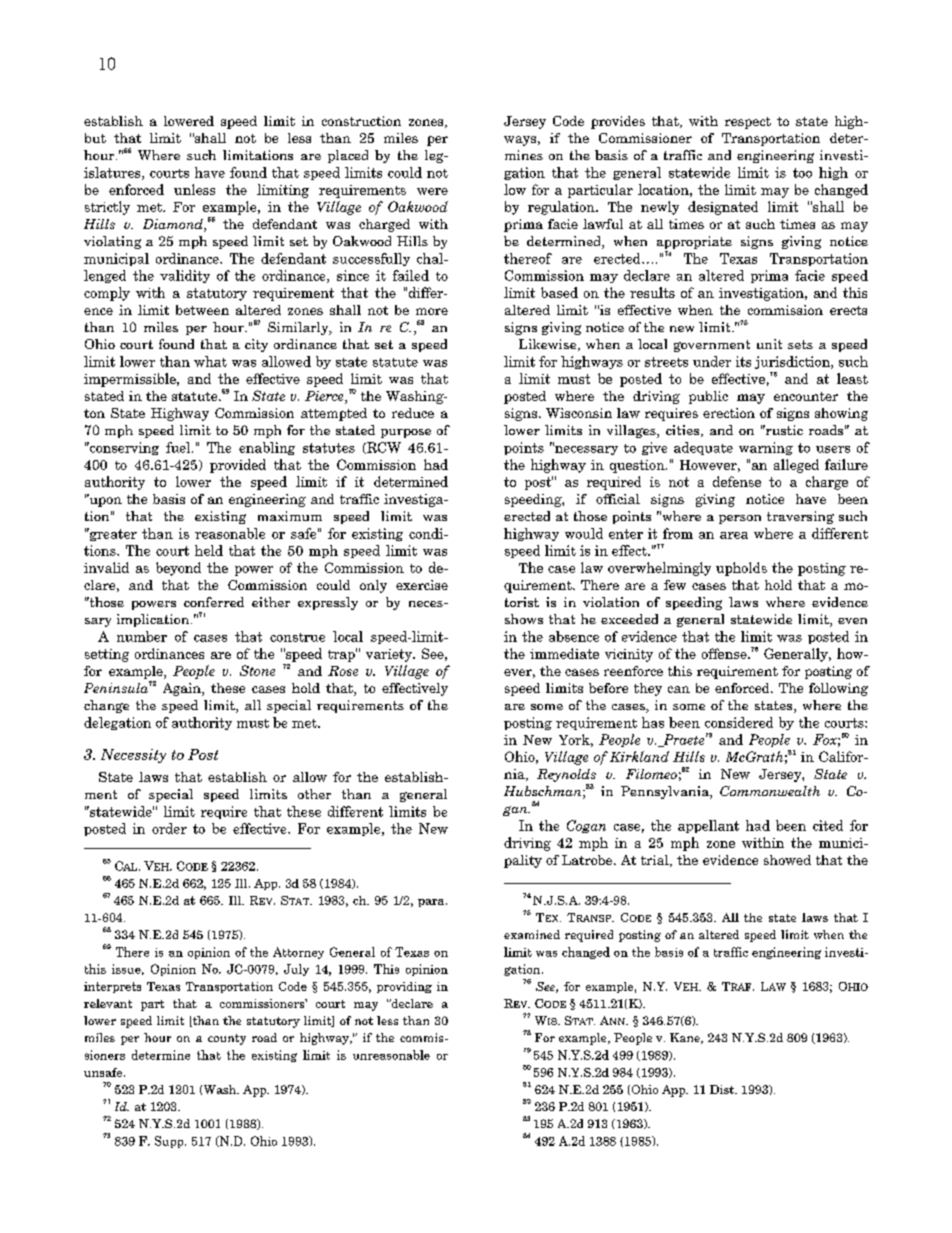  I want to click on Supp, so click(170, 1142).
